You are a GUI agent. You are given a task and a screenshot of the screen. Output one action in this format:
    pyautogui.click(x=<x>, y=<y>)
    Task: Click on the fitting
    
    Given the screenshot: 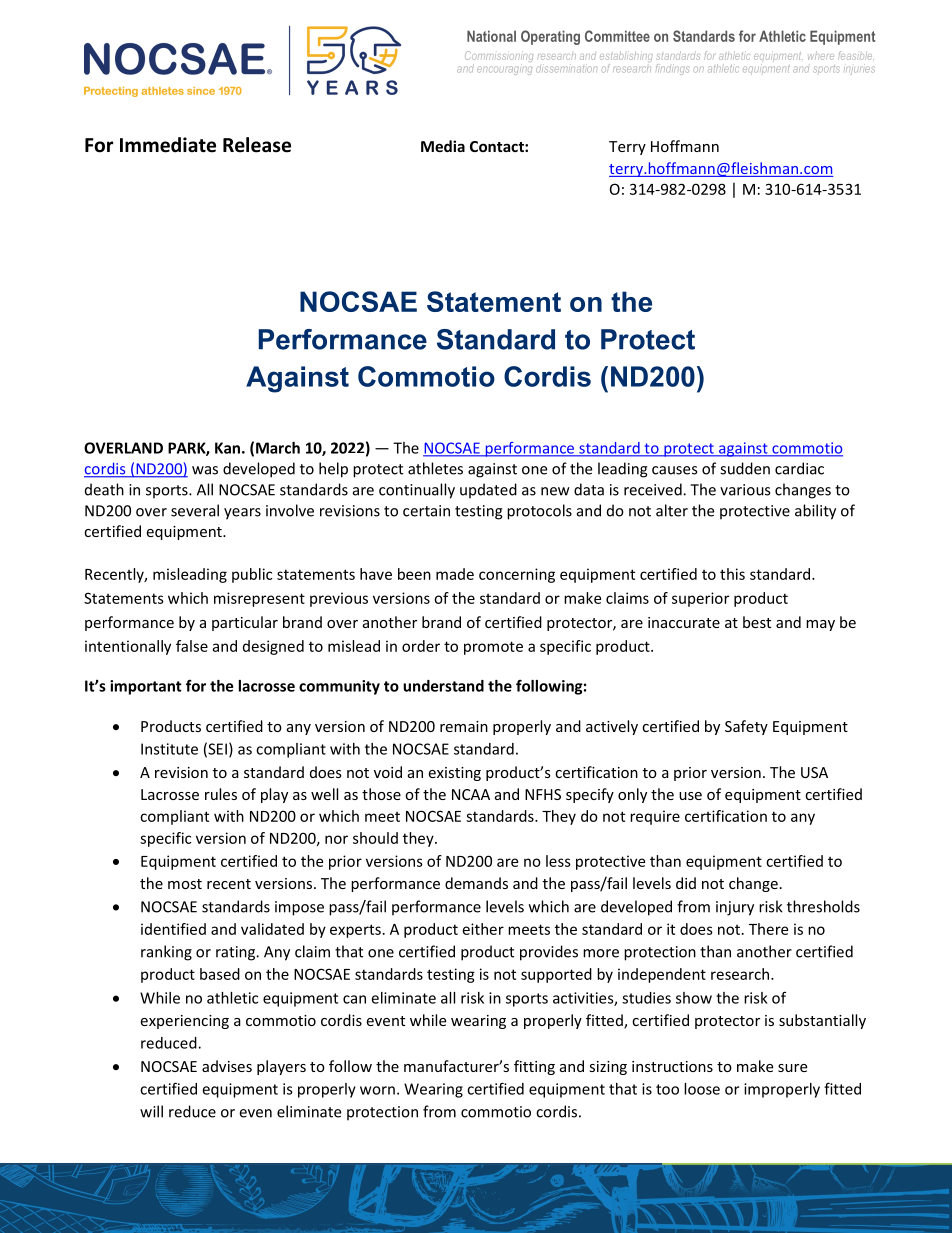 What is the action you would take?
    pyautogui.click(x=534, y=1067)
